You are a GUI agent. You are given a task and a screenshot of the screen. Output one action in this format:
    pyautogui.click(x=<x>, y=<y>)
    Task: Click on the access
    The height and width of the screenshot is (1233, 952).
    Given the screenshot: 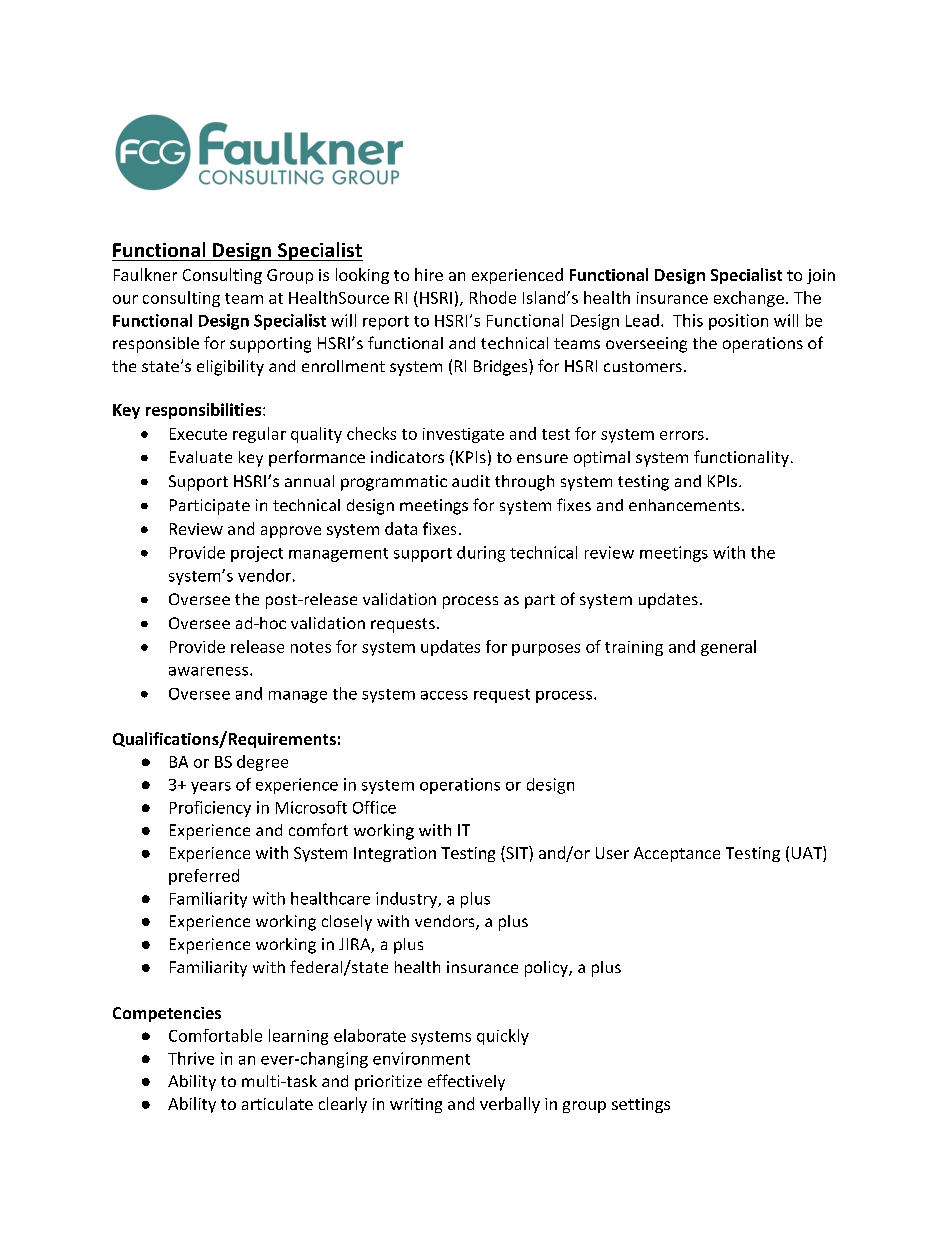 What is the action you would take?
    pyautogui.click(x=444, y=695)
